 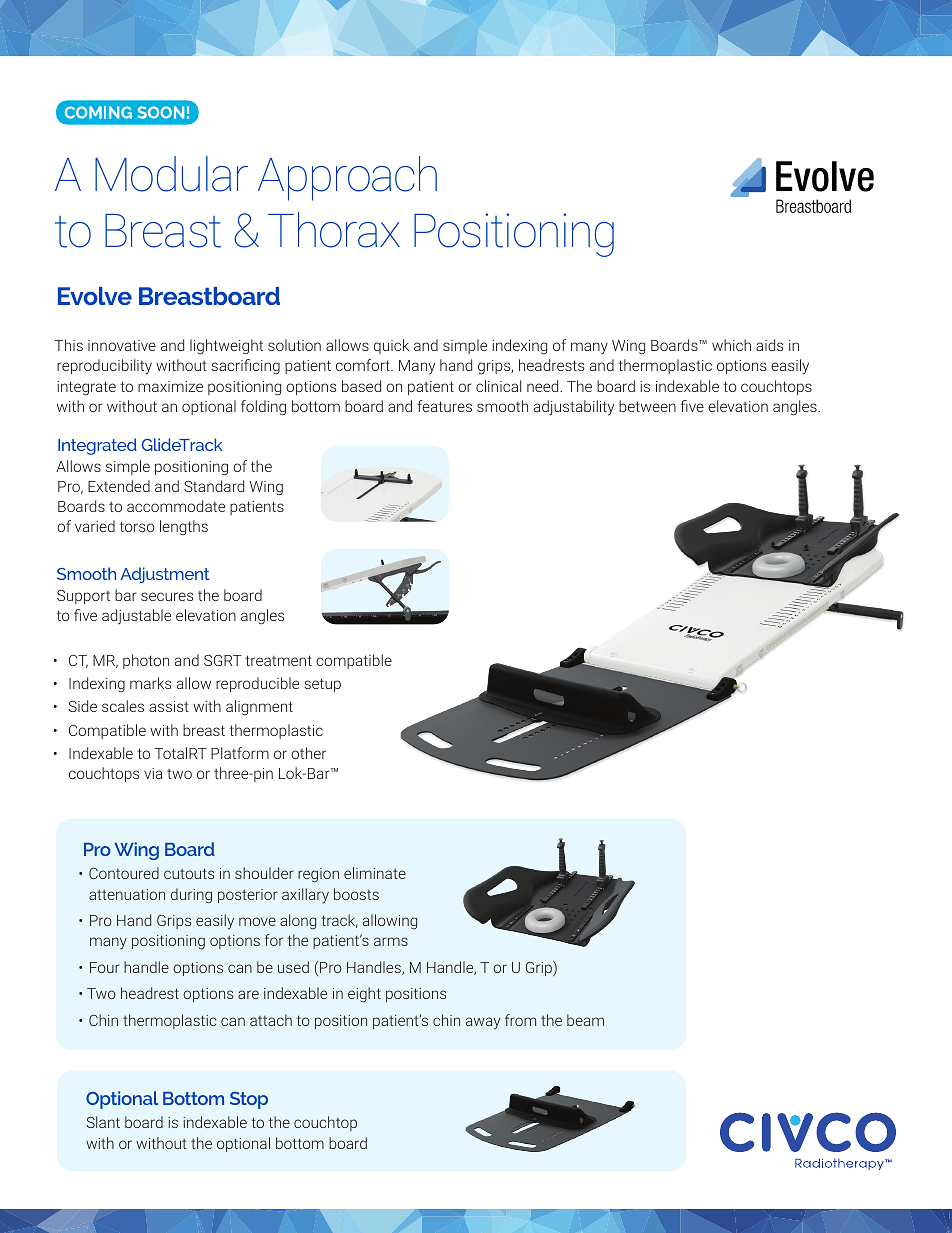 I want to click on which, so click(x=731, y=345).
